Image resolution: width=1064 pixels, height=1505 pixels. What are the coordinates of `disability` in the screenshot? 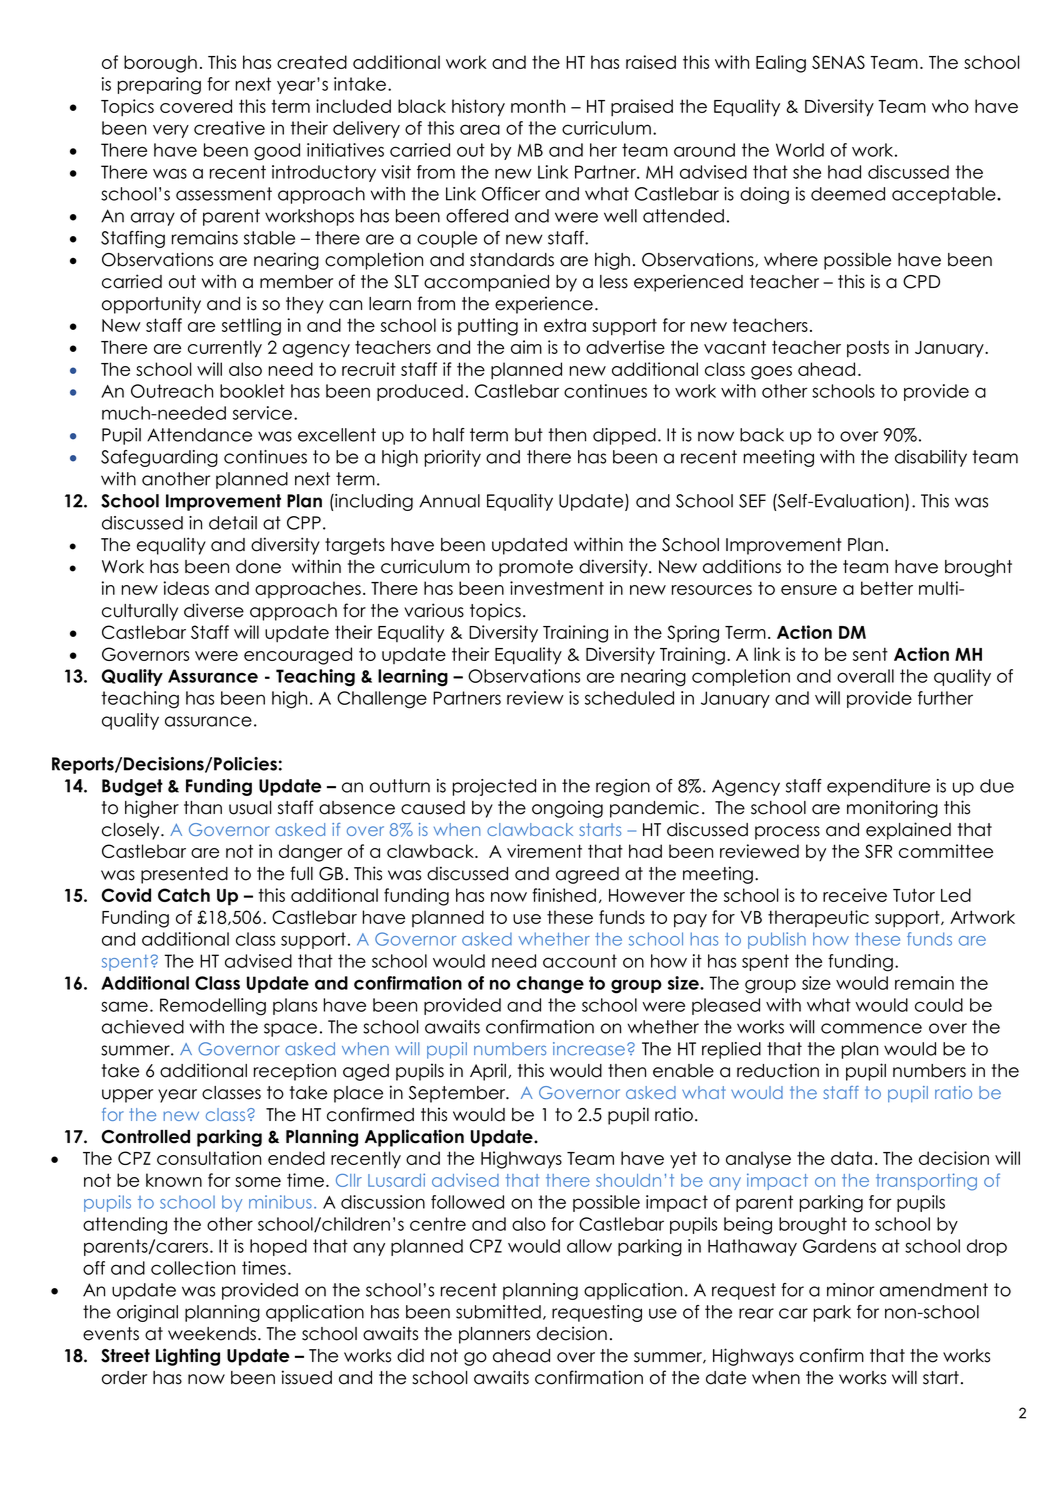 It's located at (931, 458).
